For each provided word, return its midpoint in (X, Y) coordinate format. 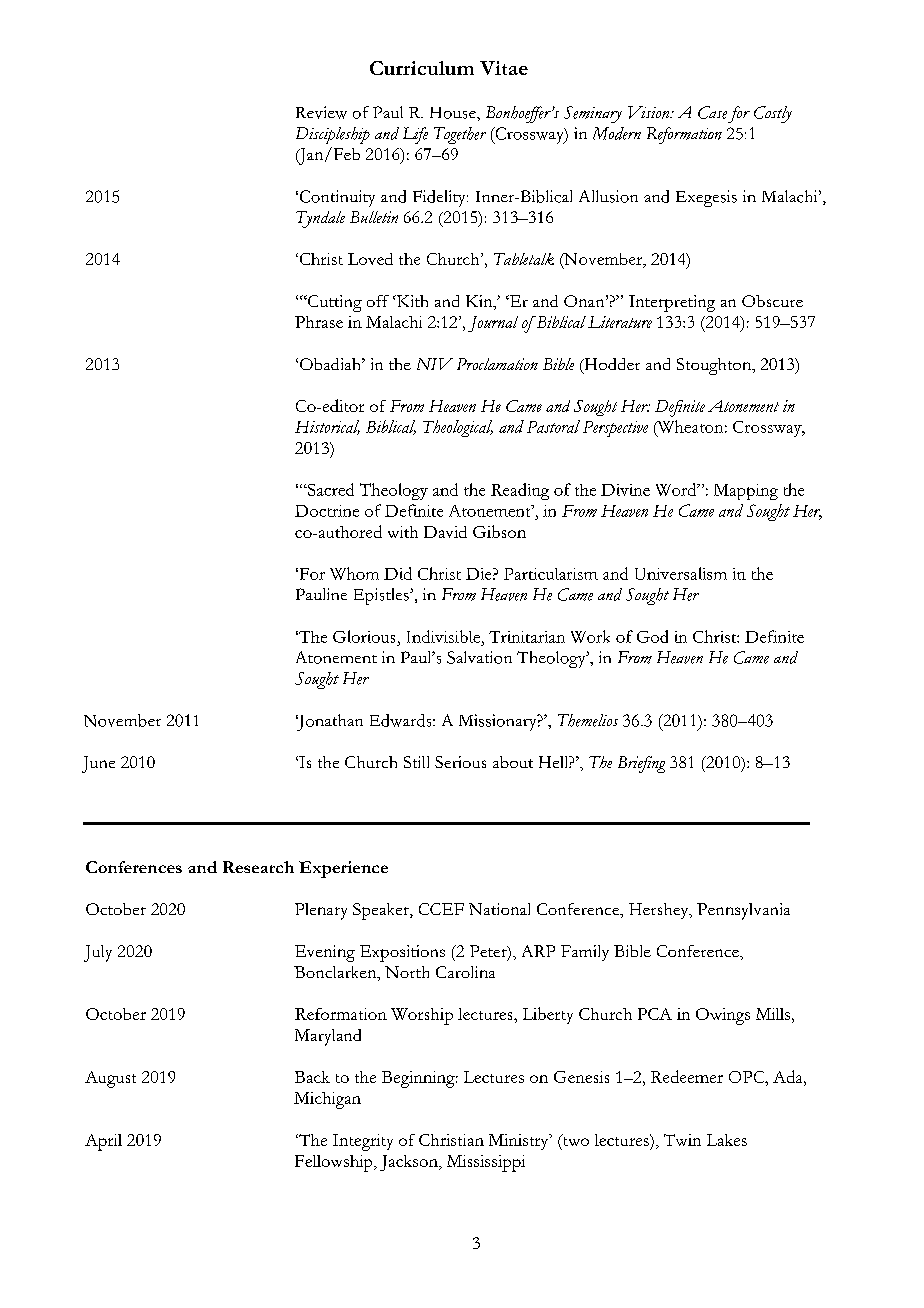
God (652, 636)
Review (321, 112)
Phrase (319, 322)
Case (712, 112)
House (454, 113)
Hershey (660, 911)
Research (258, 867)
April (103, 1142)
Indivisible (443, 636)
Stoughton (715, 366)
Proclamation (497, 364)
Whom (354, 573)
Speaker (382, 911)
